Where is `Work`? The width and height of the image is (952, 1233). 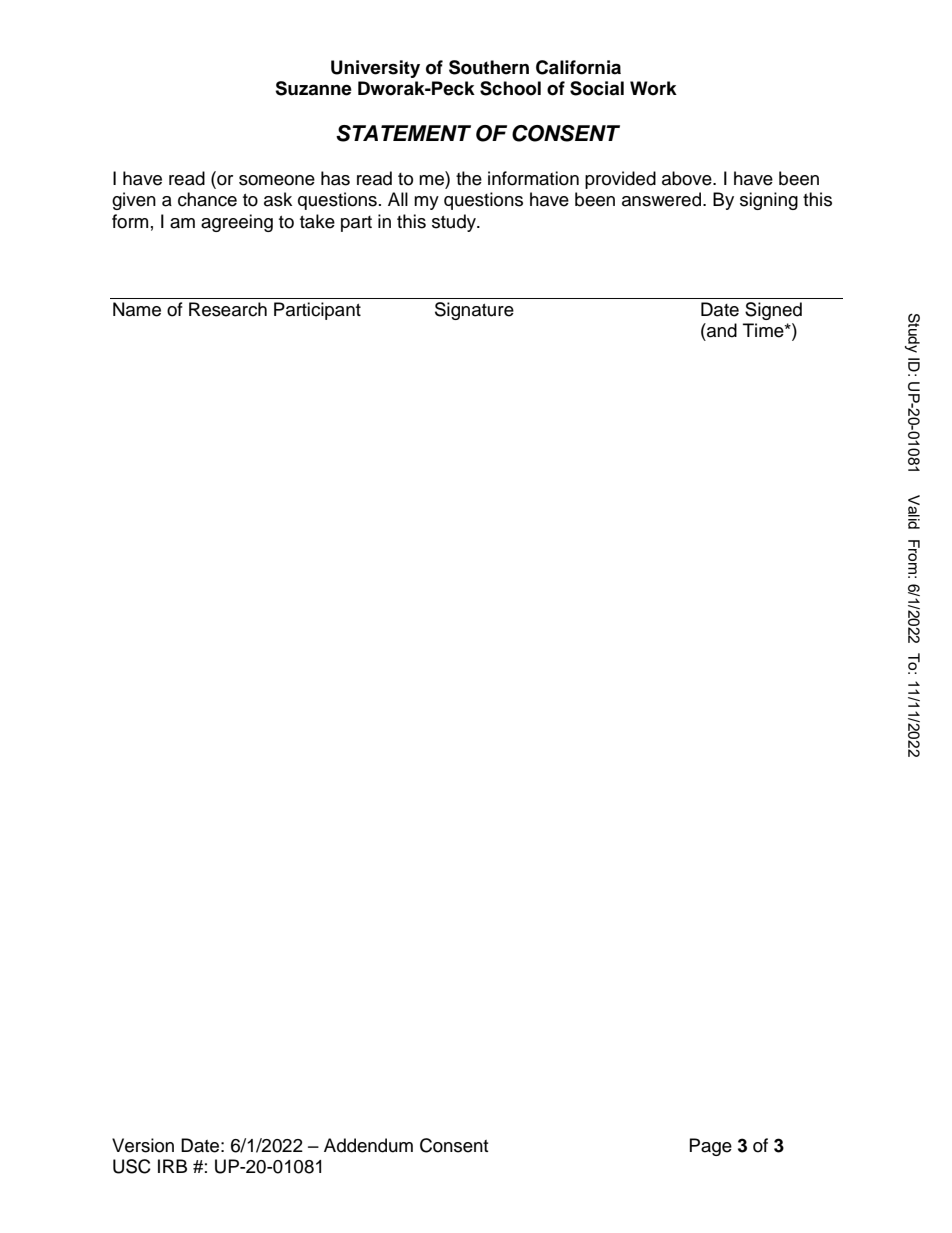
Work is located at coordinates (653, 88).
